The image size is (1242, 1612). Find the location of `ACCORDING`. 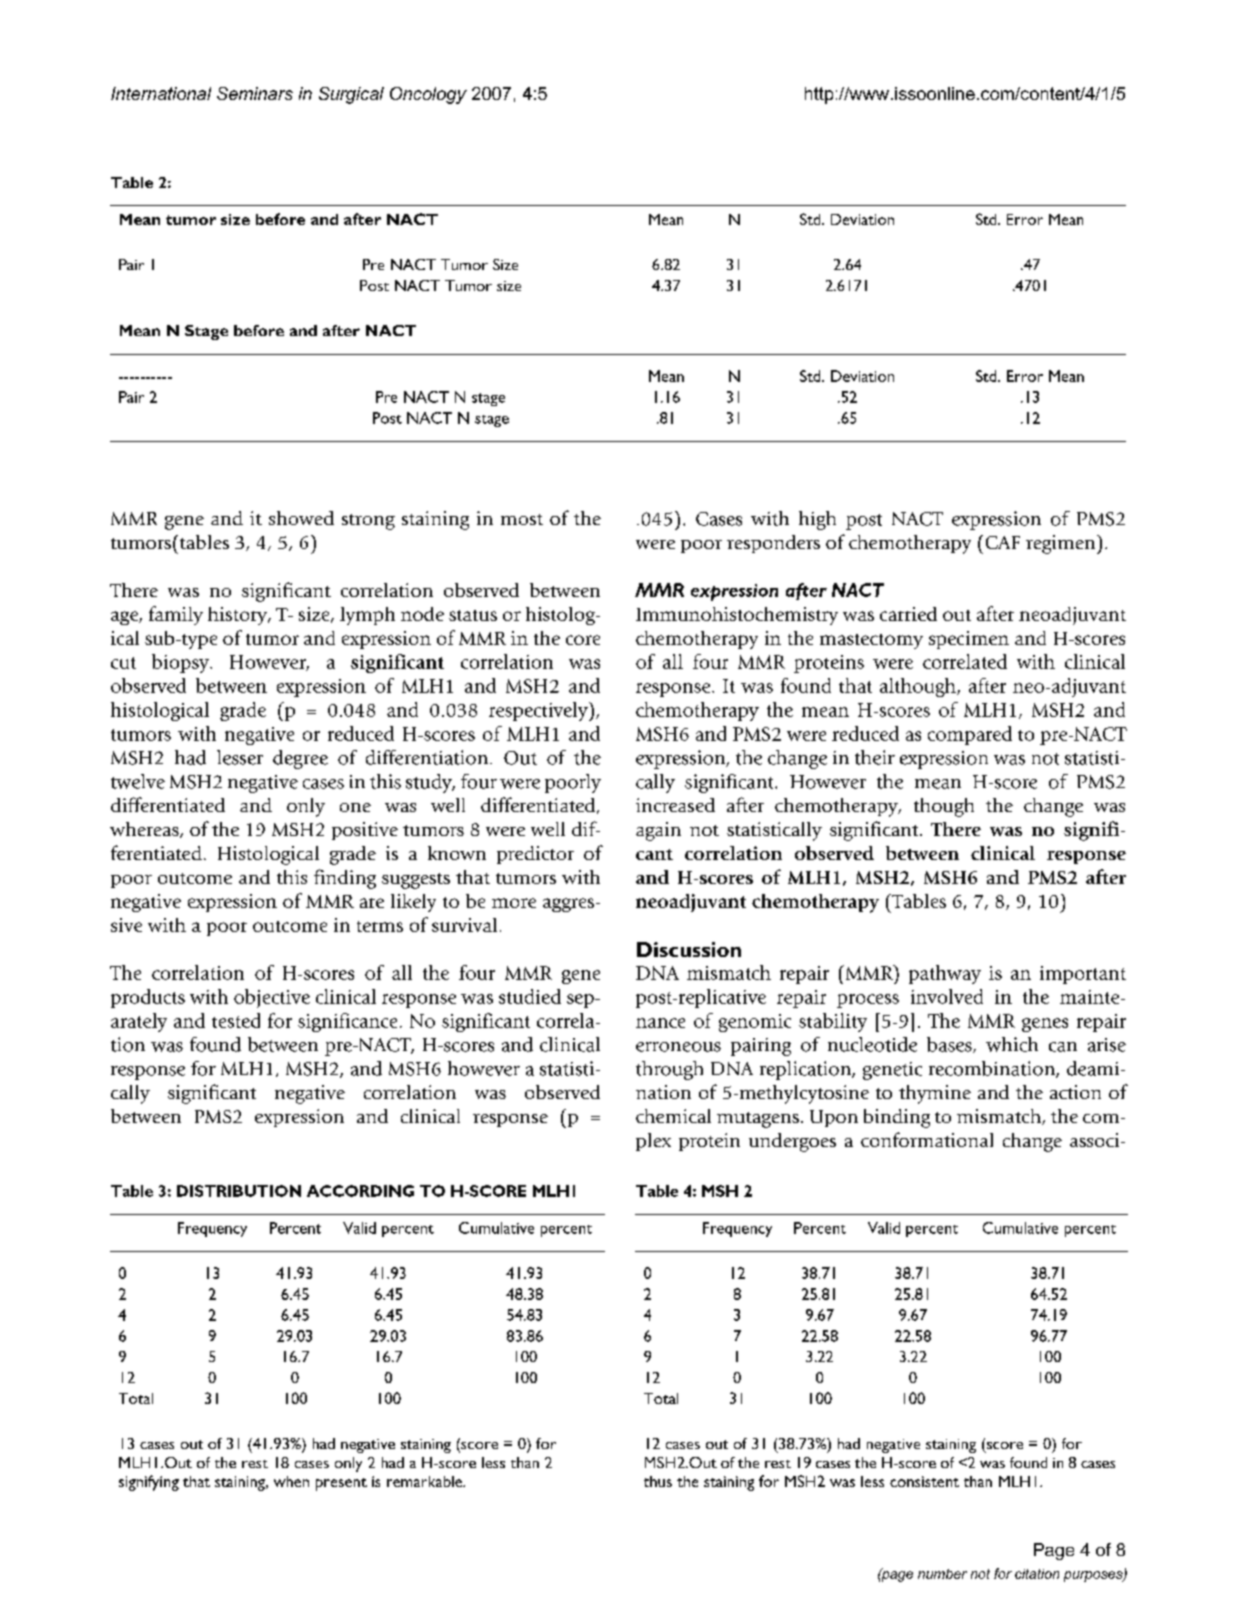

ACCORDING is located at coordinates (360, 1191).
